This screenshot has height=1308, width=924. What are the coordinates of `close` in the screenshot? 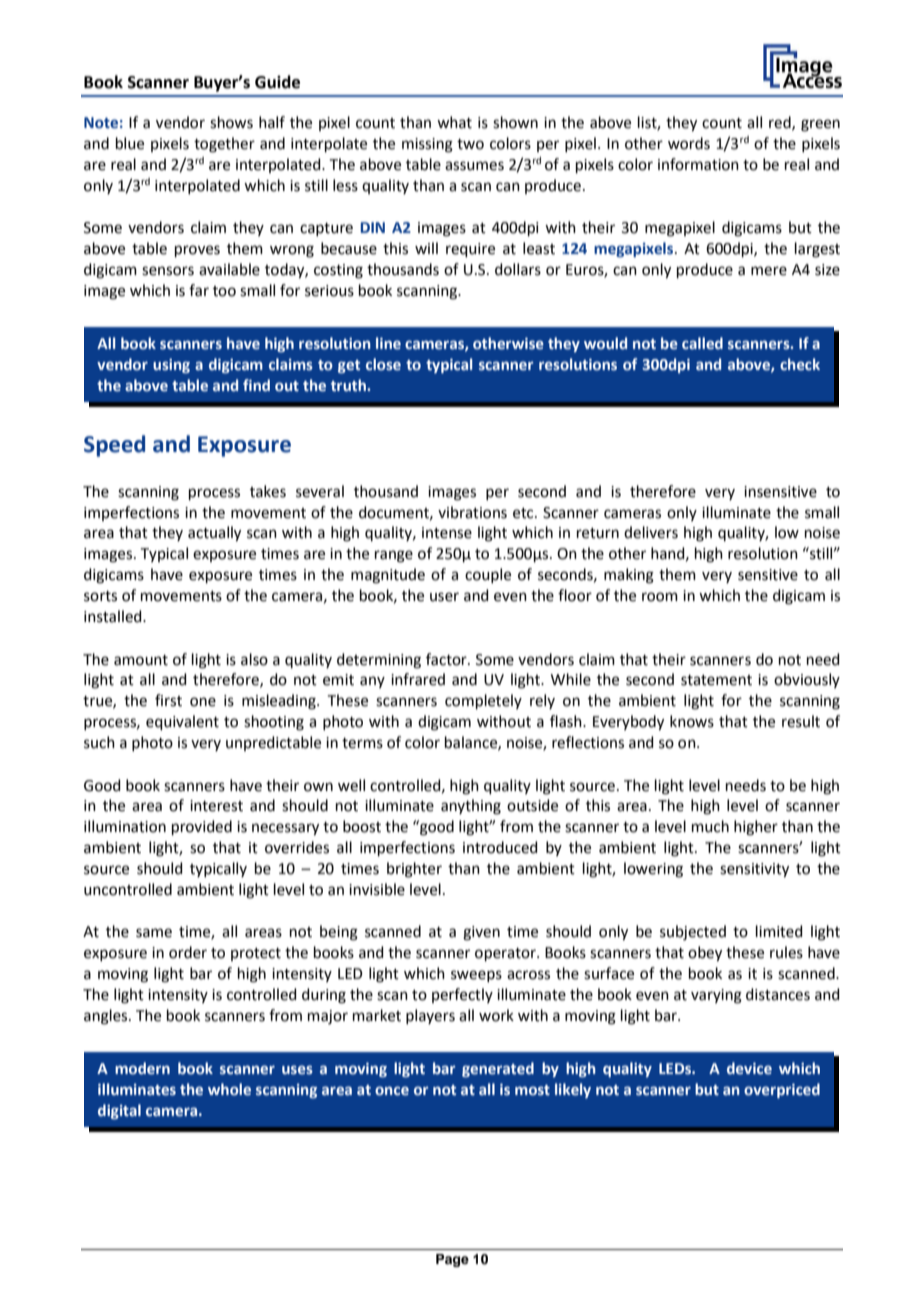 It's located at (383, 364).
